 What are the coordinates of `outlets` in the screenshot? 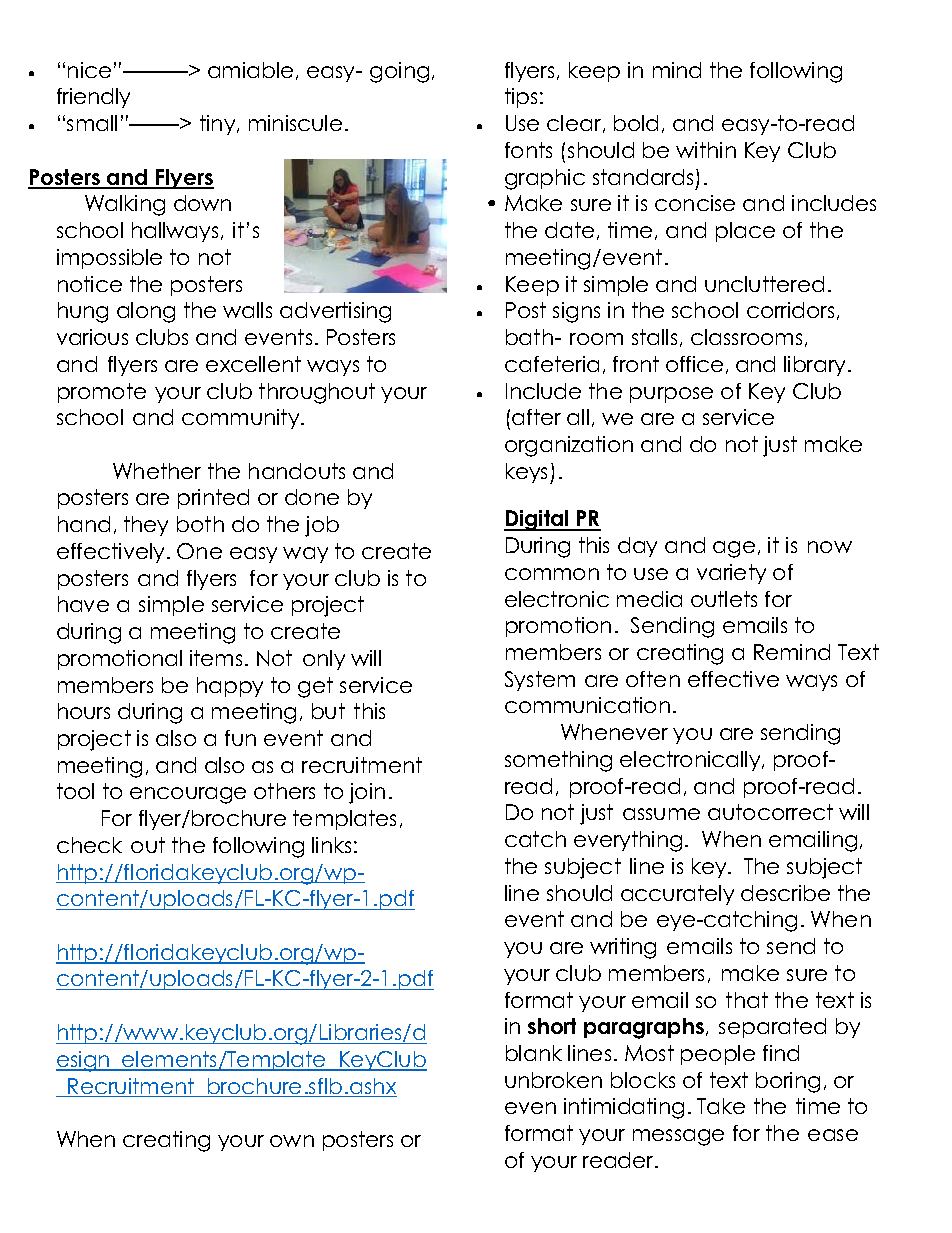 It's located at (724, 599).
